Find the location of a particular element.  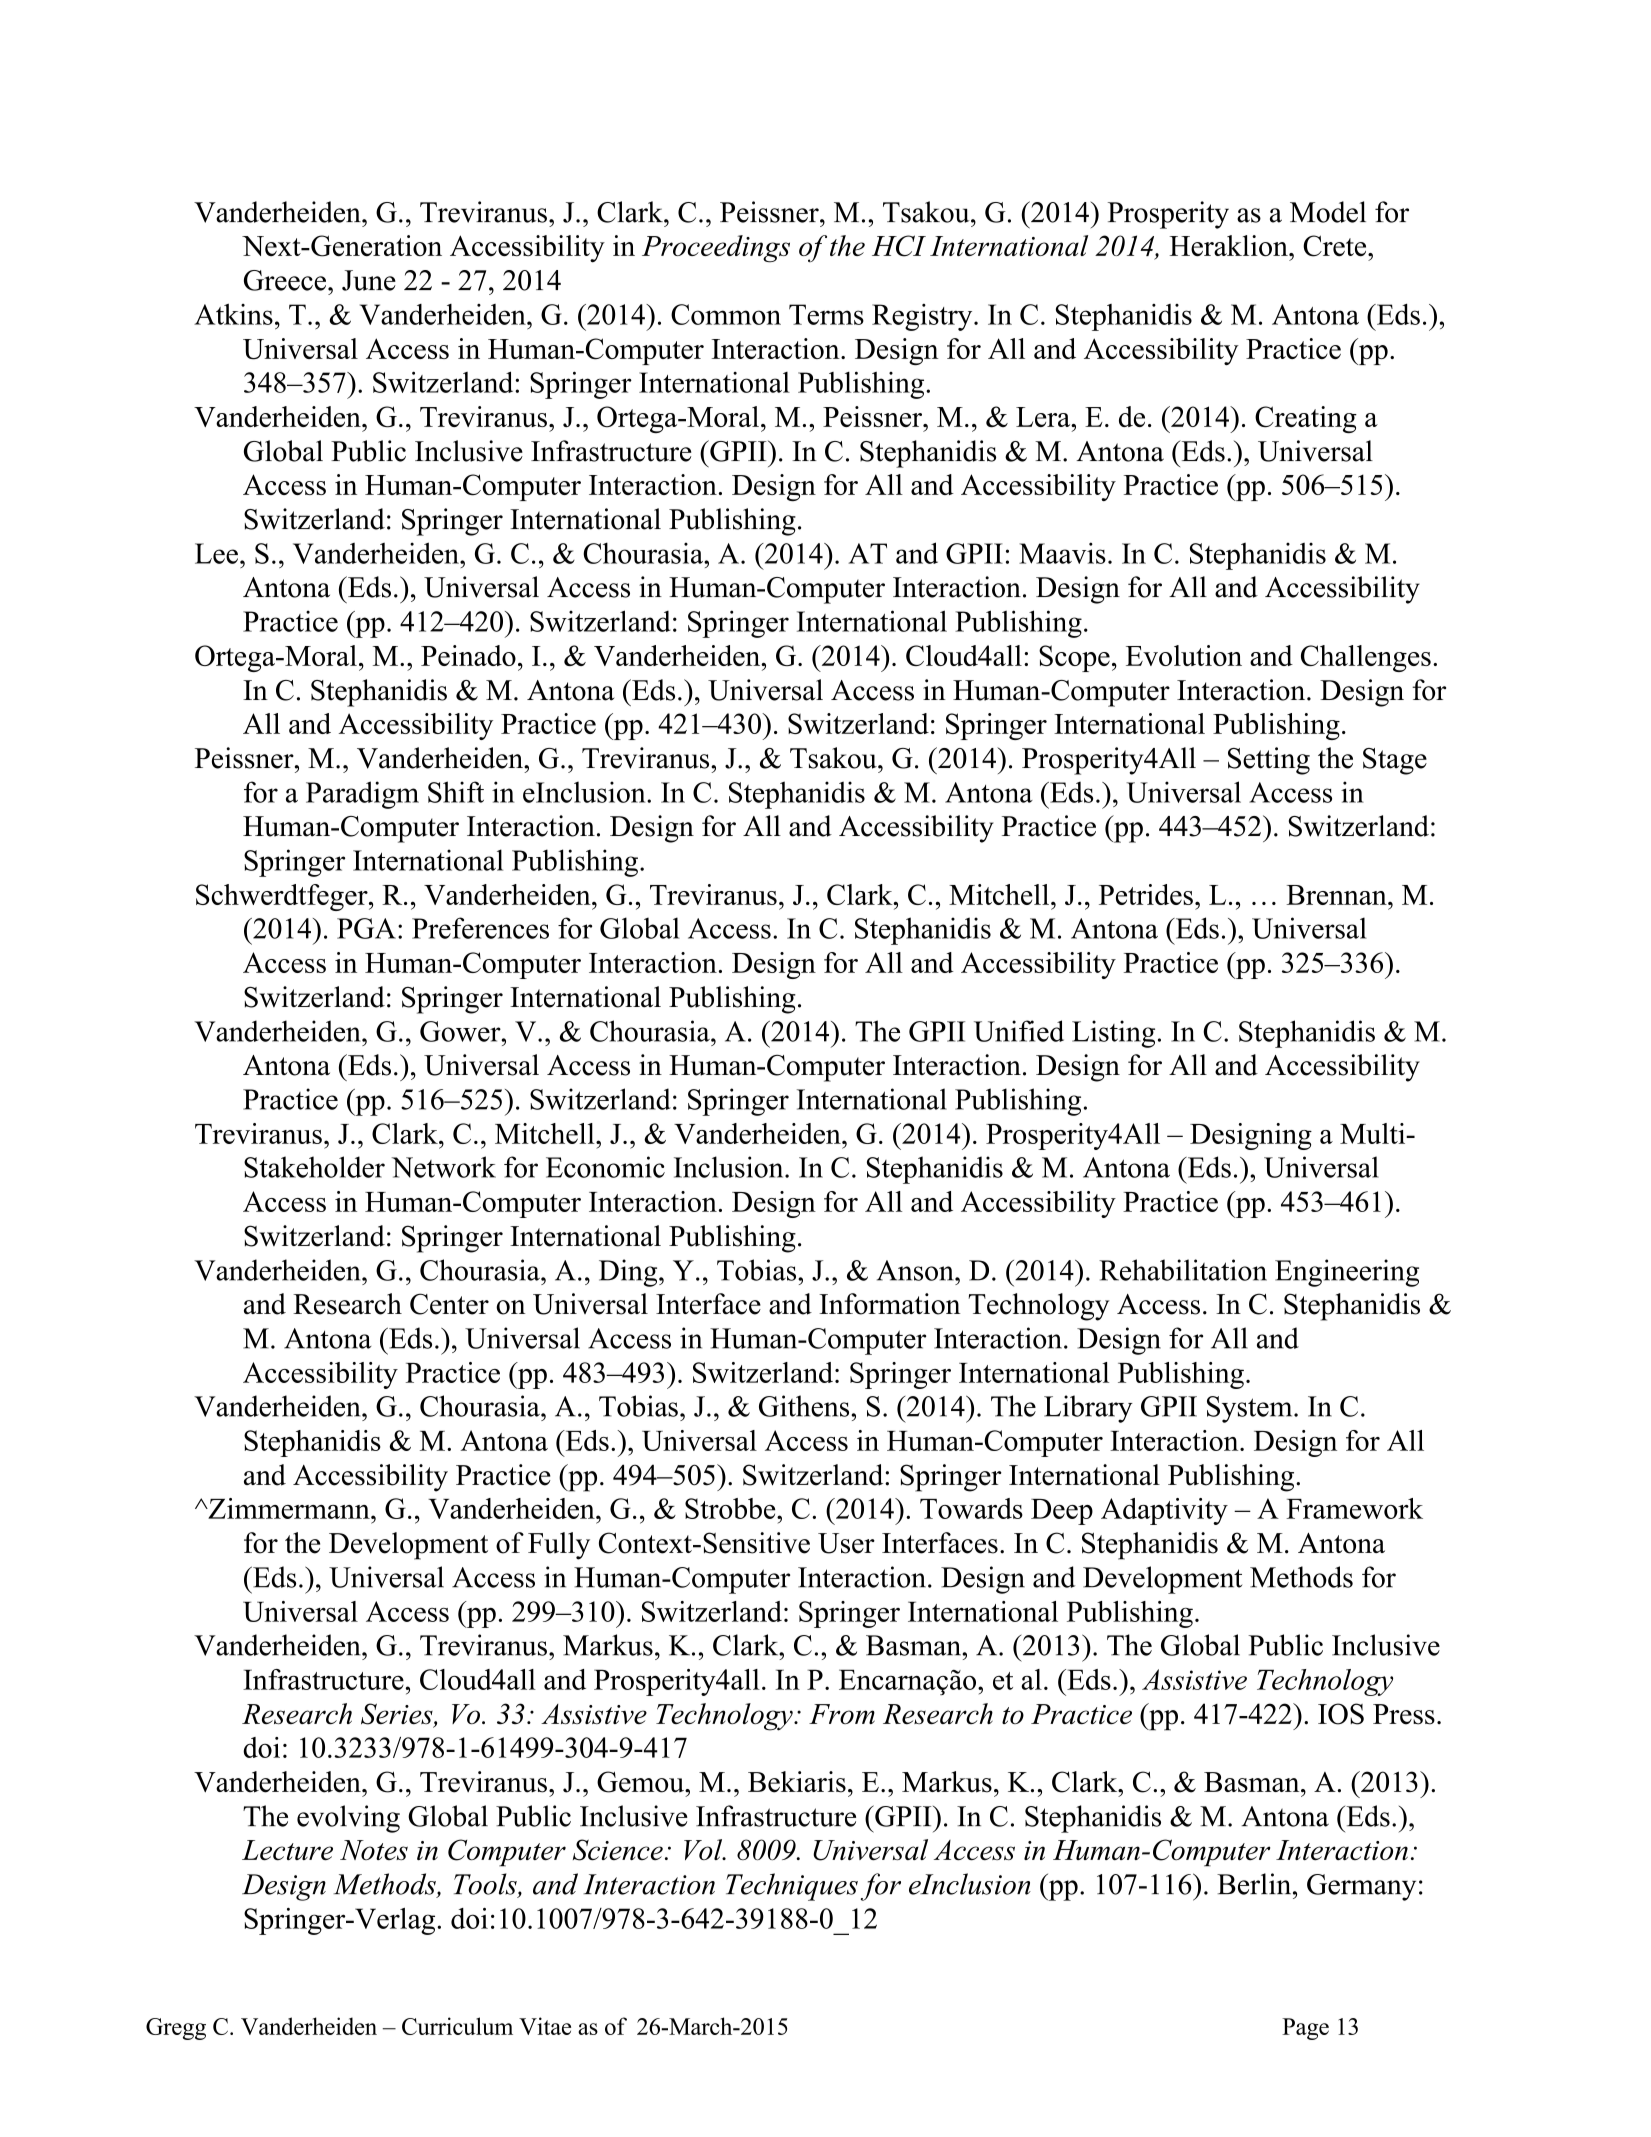

User is located at coordinates (846, 1543).
